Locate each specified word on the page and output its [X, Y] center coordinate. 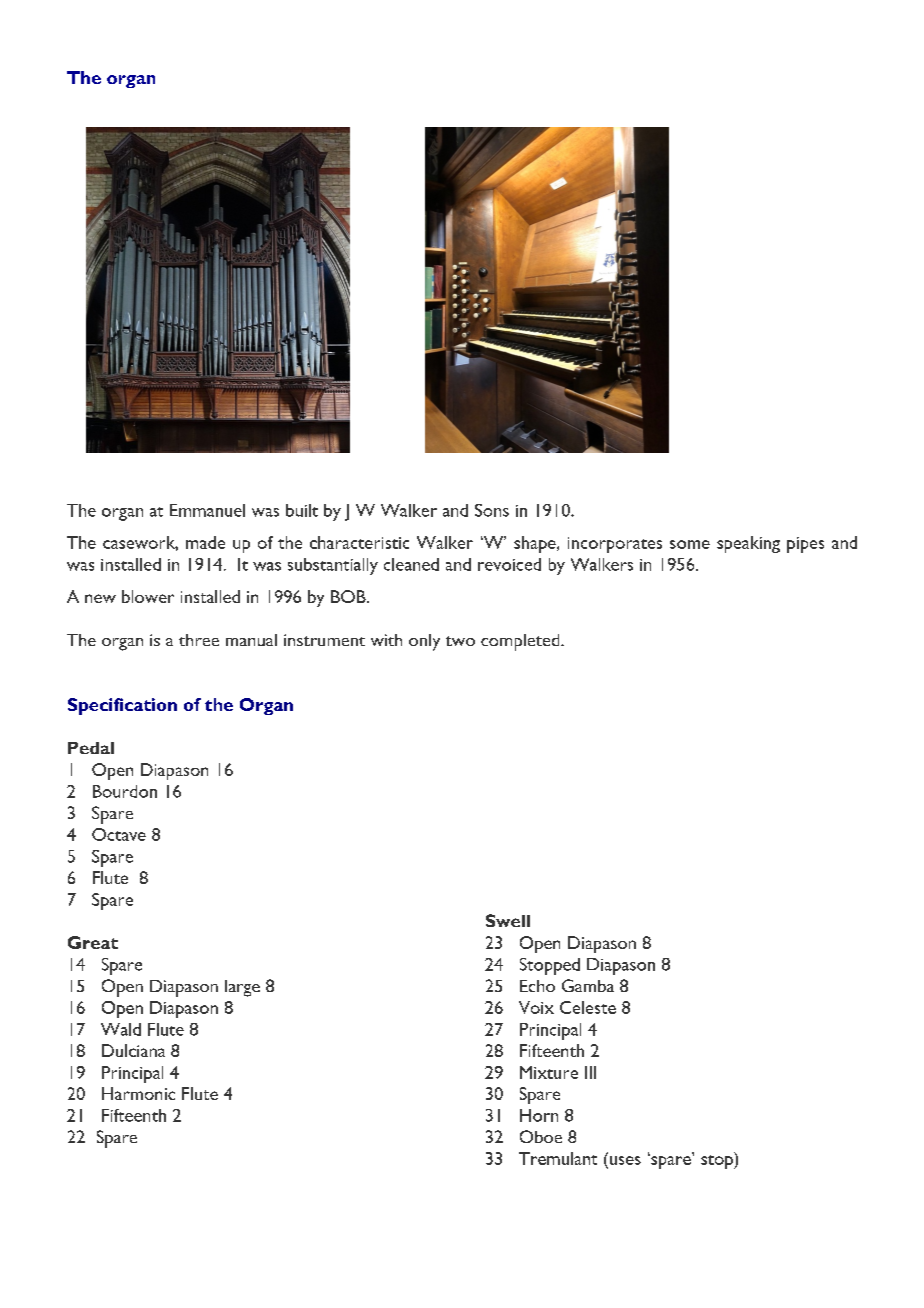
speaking [748, 544]
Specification [122, 706]
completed [521, 642]
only [424, 642]
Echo [537, 986]
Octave [119, 834]
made [205, 542]
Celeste [588, 1007]
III [590, 1072]
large [242, 988]
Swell [508, 920]
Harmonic [138, 1093]
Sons [492, 510]
